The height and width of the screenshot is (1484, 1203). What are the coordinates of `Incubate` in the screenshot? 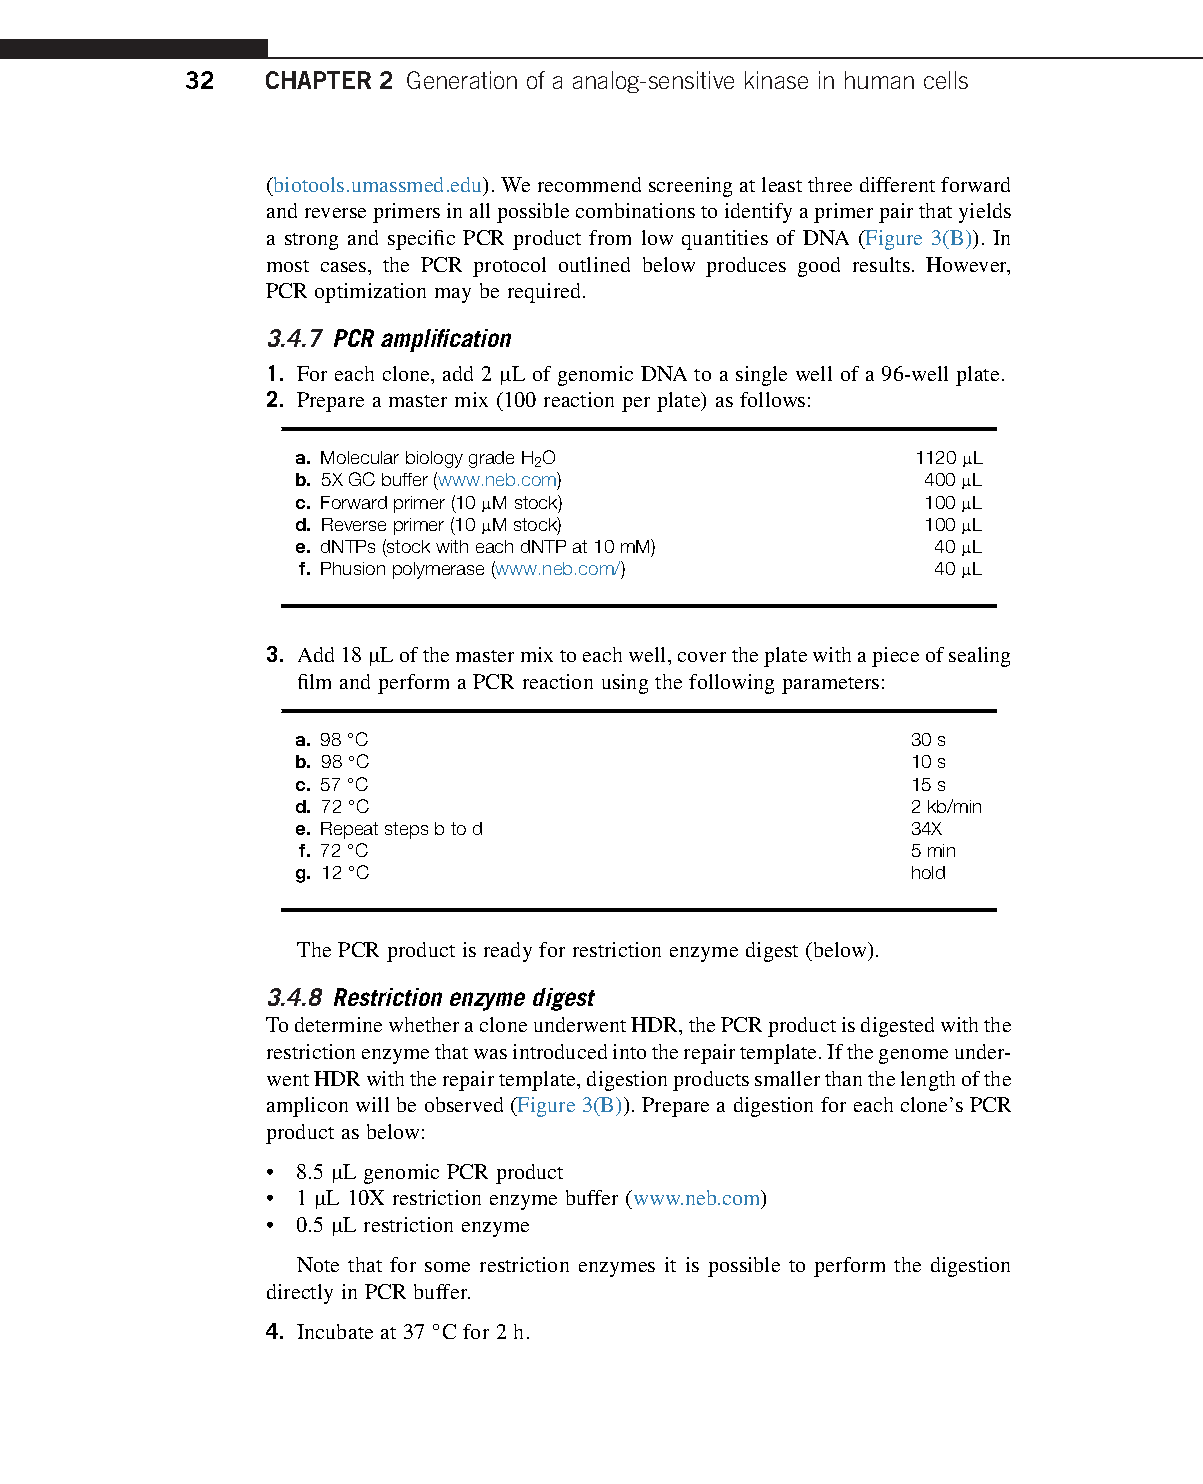 It's located at (335, 1331).
